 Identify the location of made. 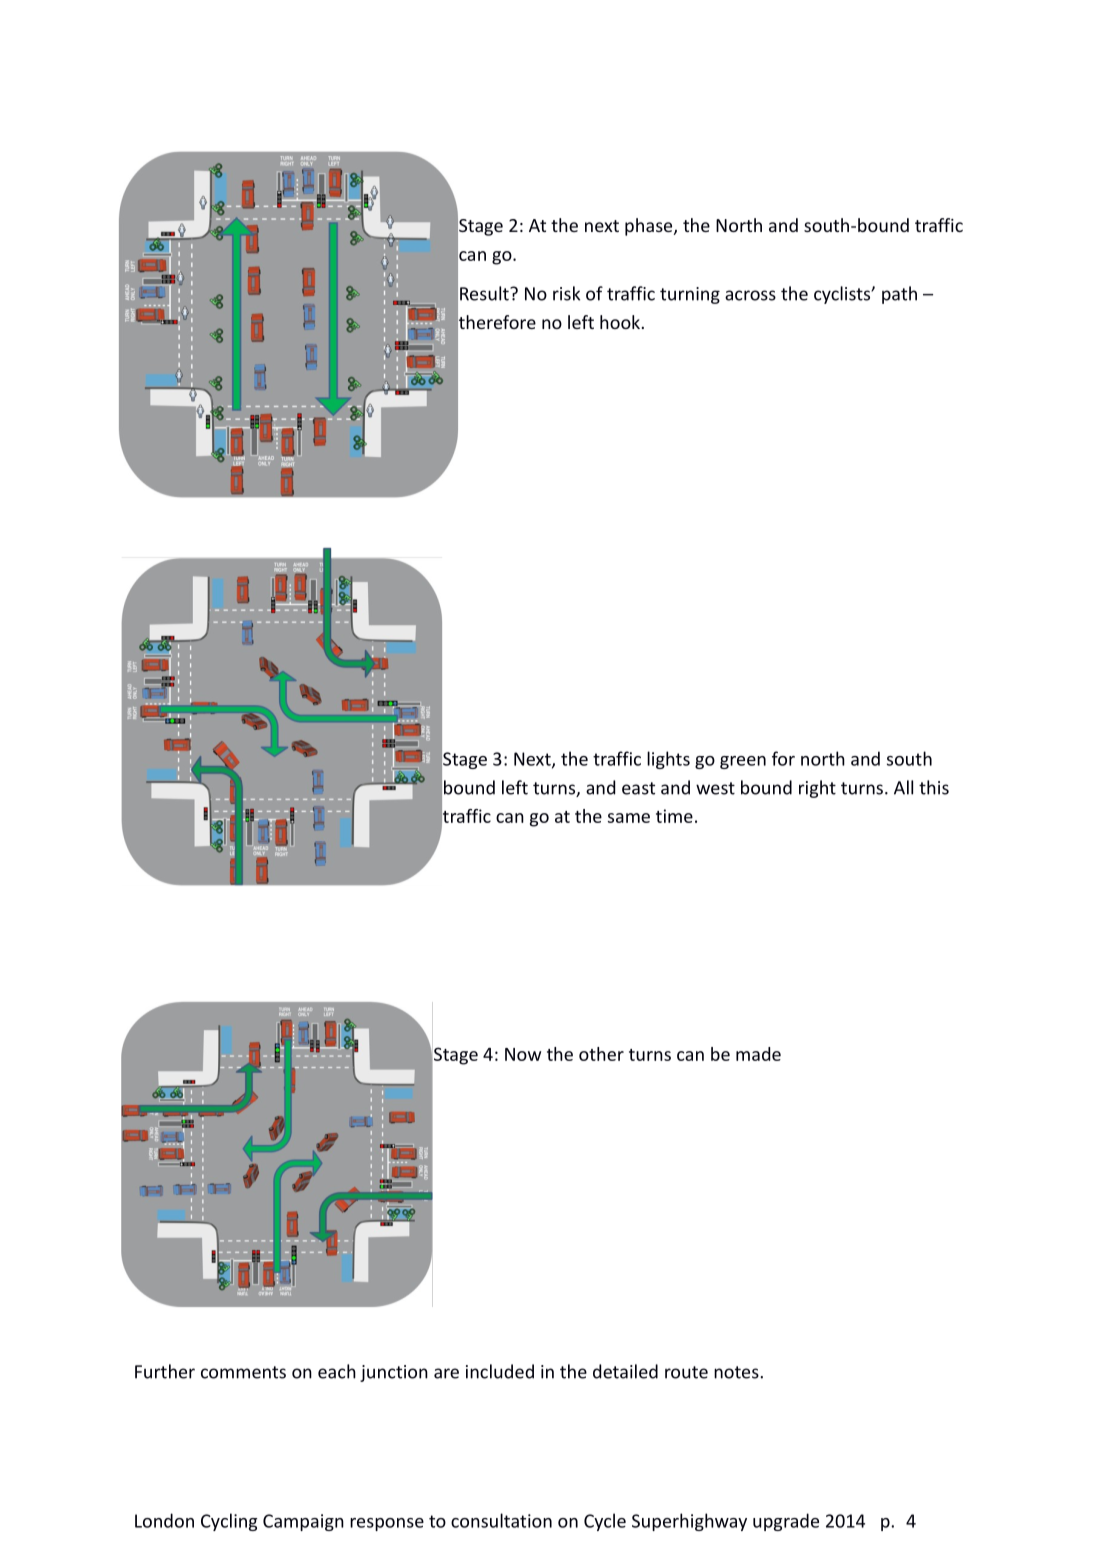
(758, 1054).
